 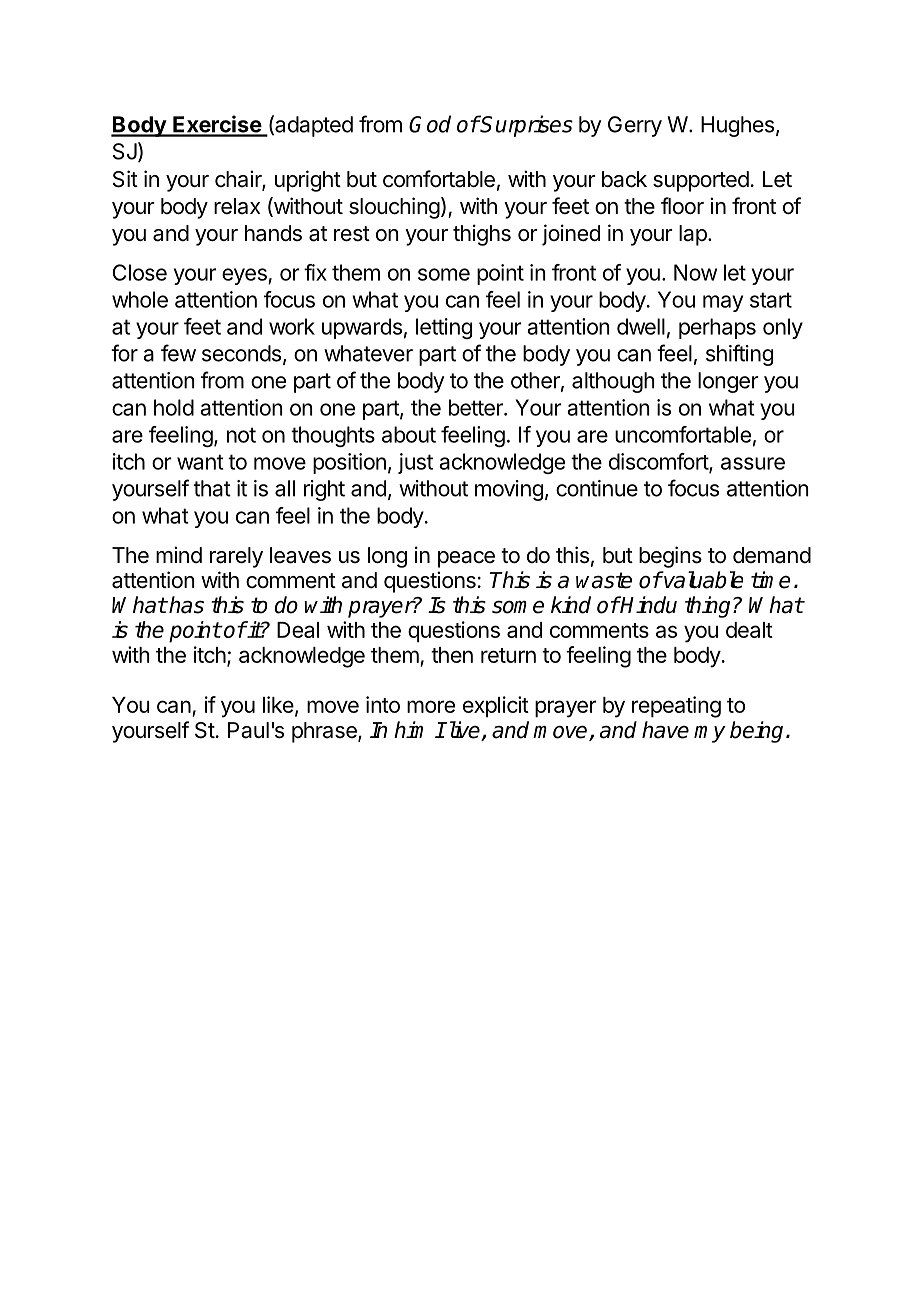 What do you see at coordinates (278, 704) in the document?
I see `like` at bounding box center [278, 704].
